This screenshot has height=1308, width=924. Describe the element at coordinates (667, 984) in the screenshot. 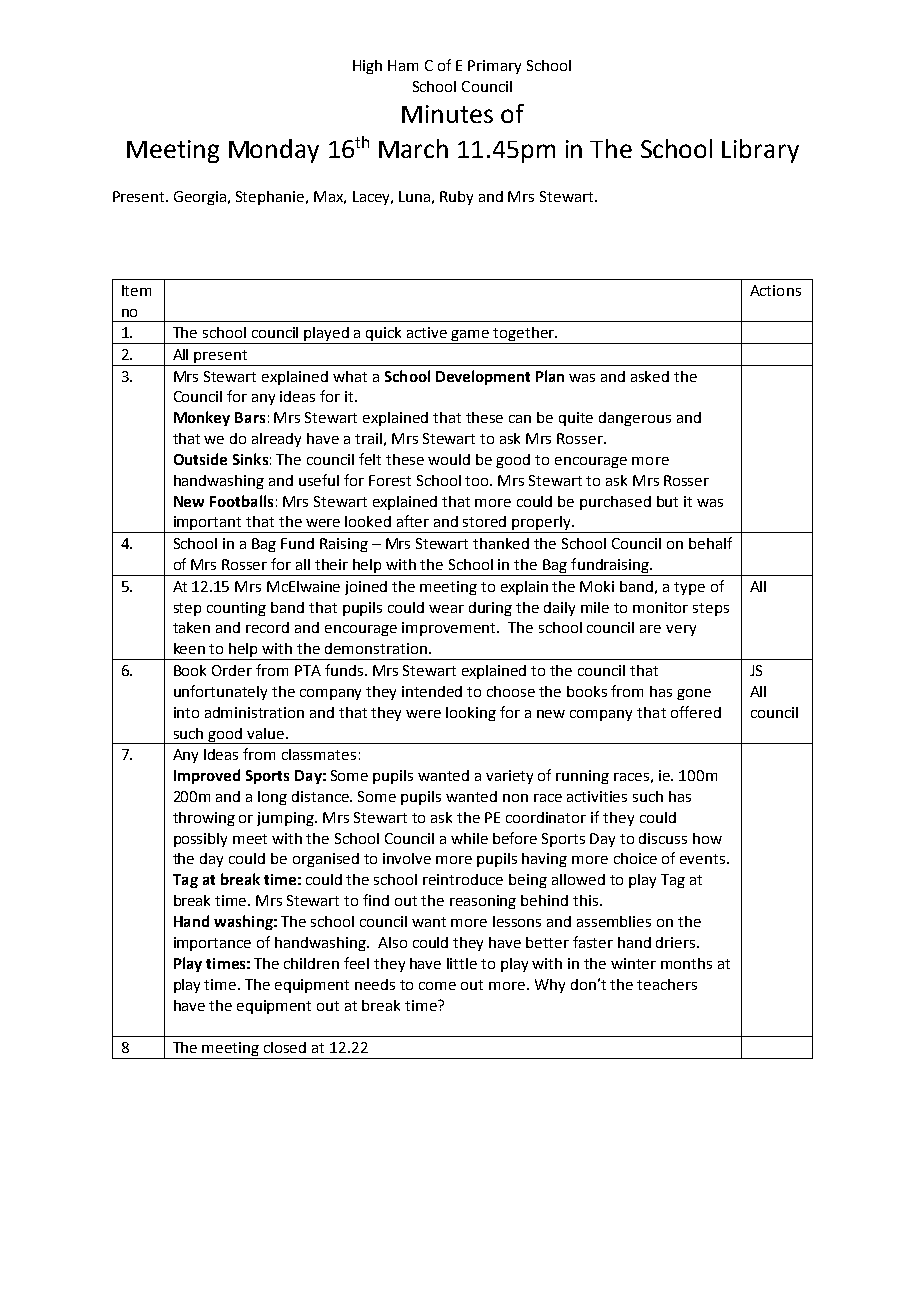

I see `teachers` at that location.
